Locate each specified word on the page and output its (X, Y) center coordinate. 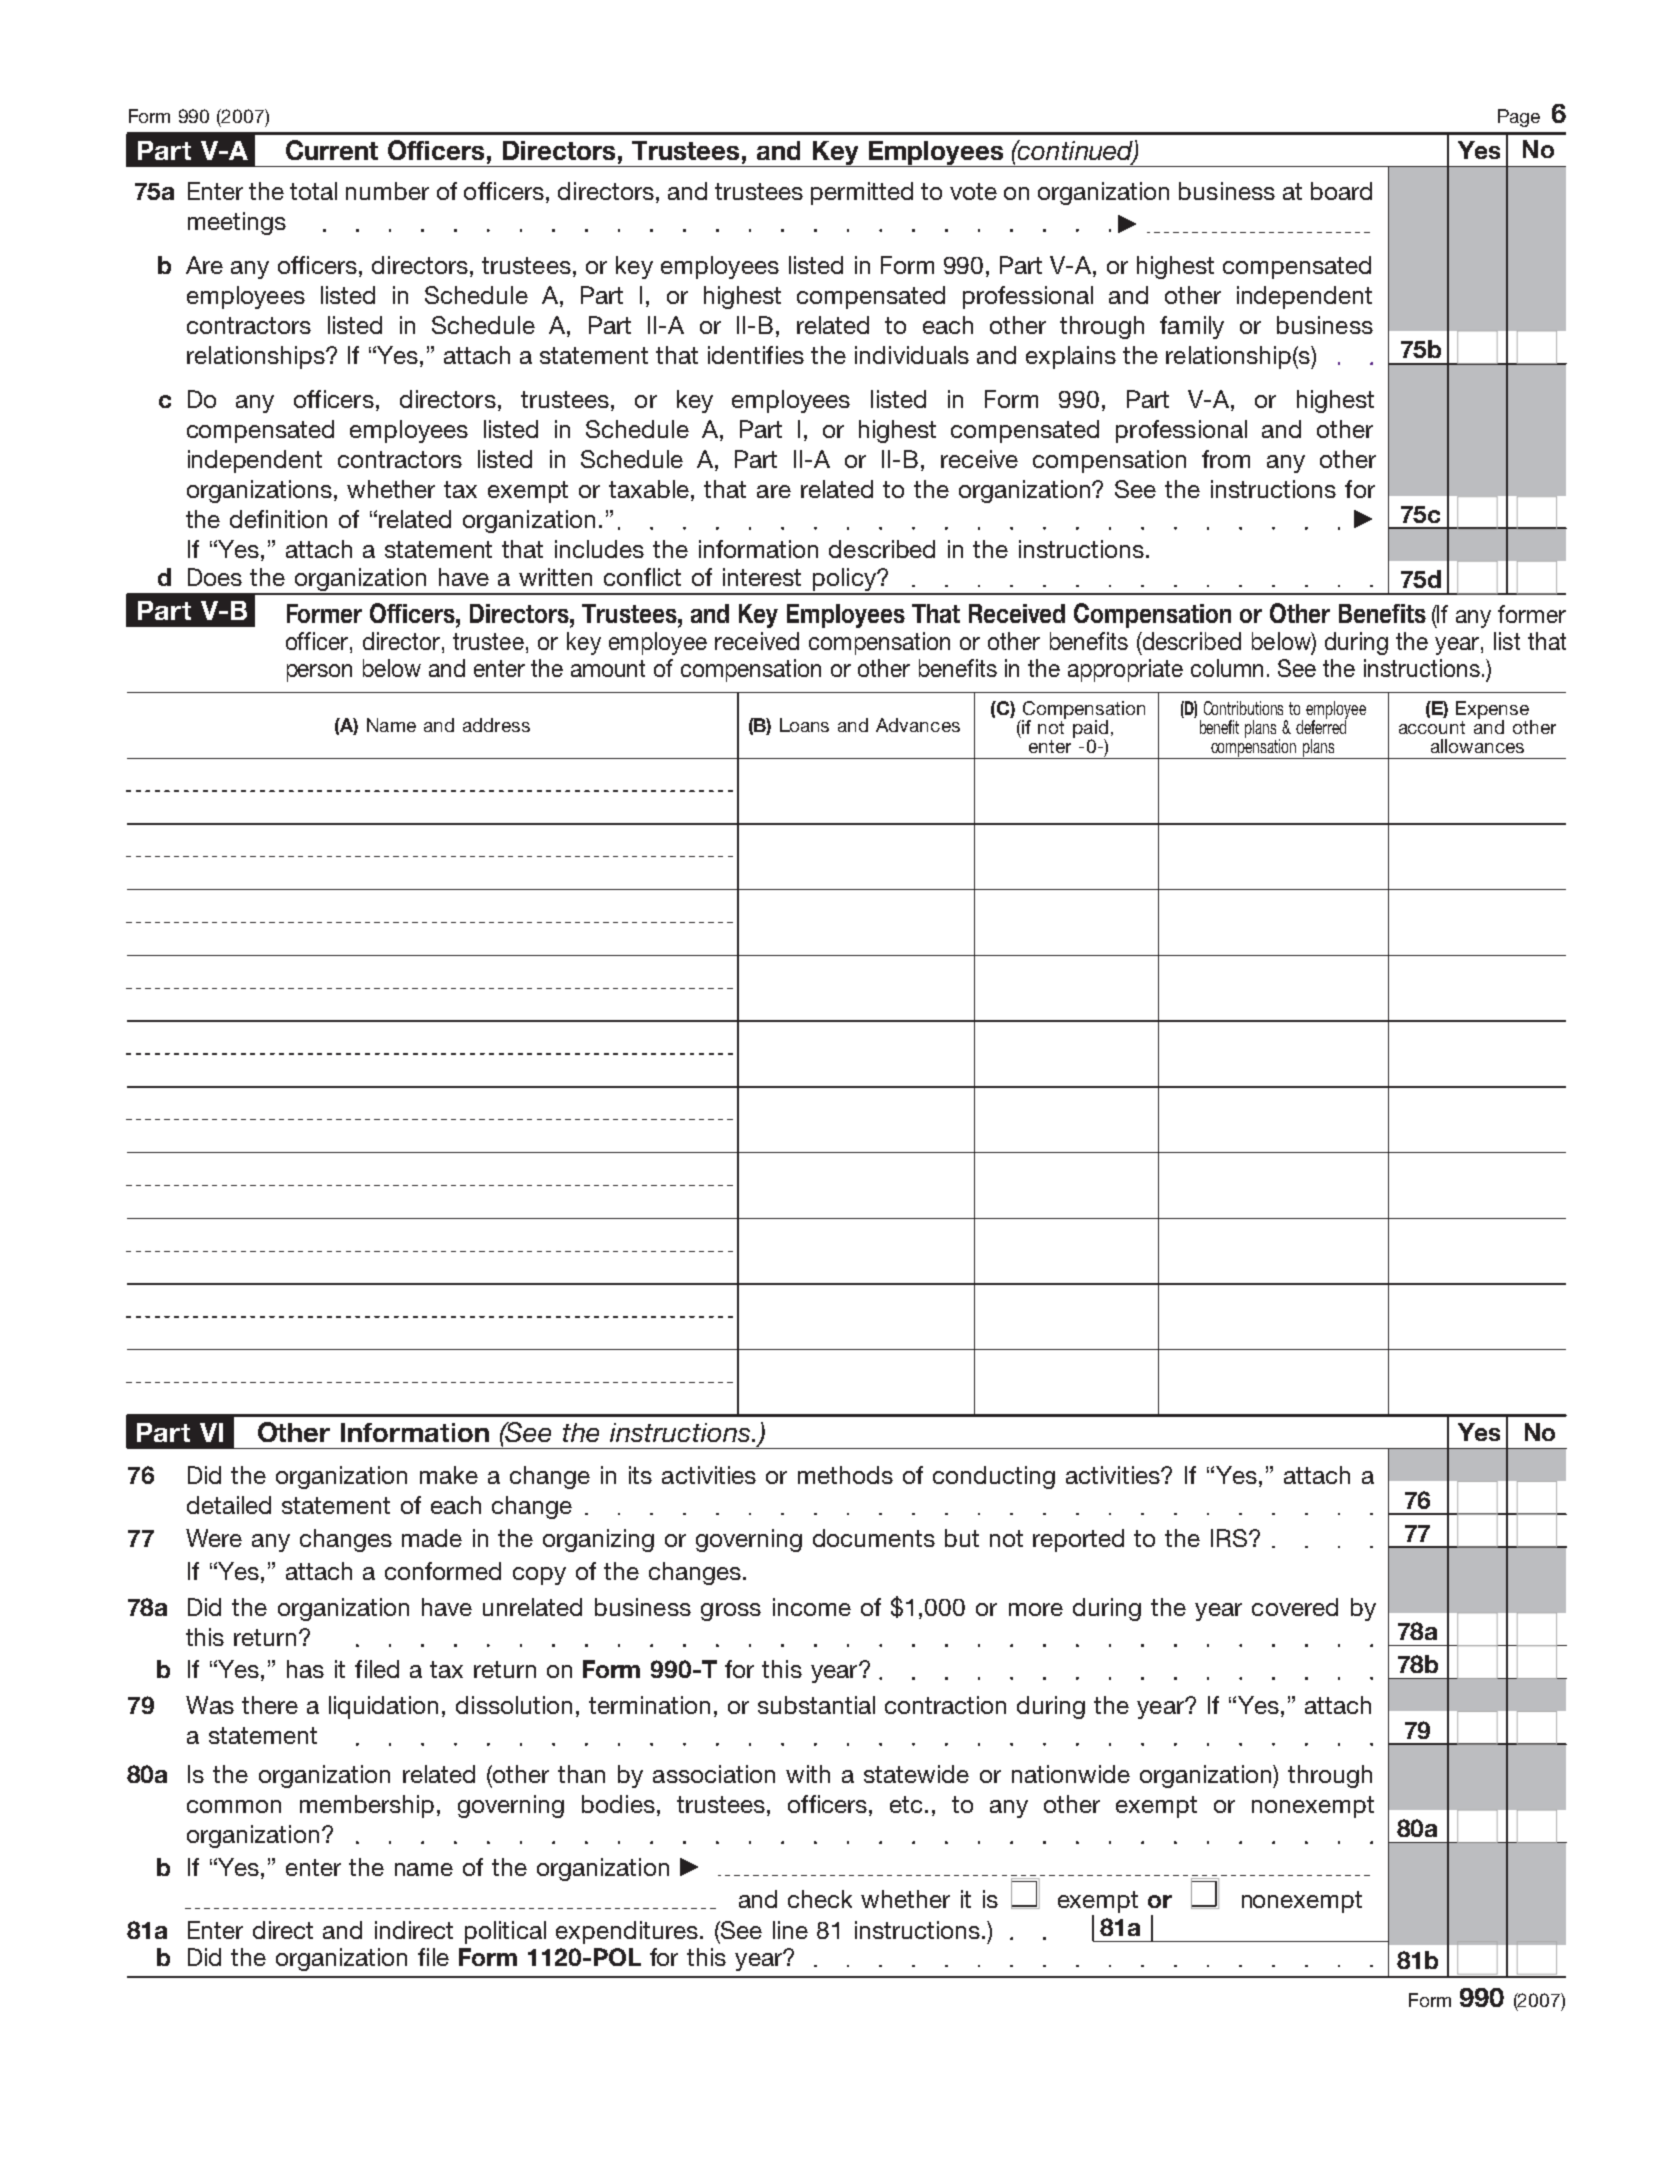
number (387, 191)
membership (367, 1806)
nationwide (1071, 1774)
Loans (804, 725)
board (1341, 191)
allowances (1477, 746)
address (496, 725)
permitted (862, 193)
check (820, 1899)
